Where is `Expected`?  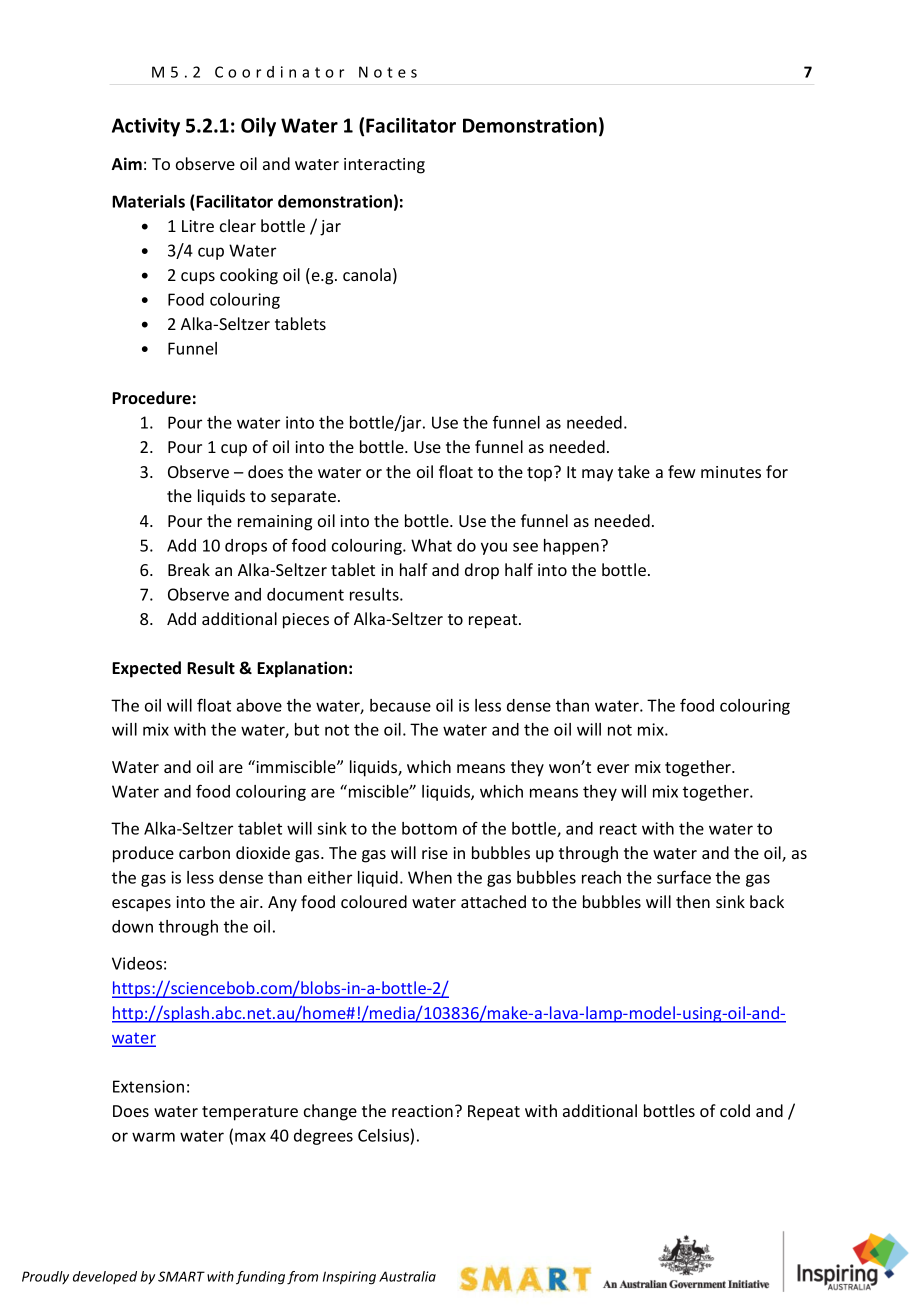 Expected is located at coordinates (146, 669).
